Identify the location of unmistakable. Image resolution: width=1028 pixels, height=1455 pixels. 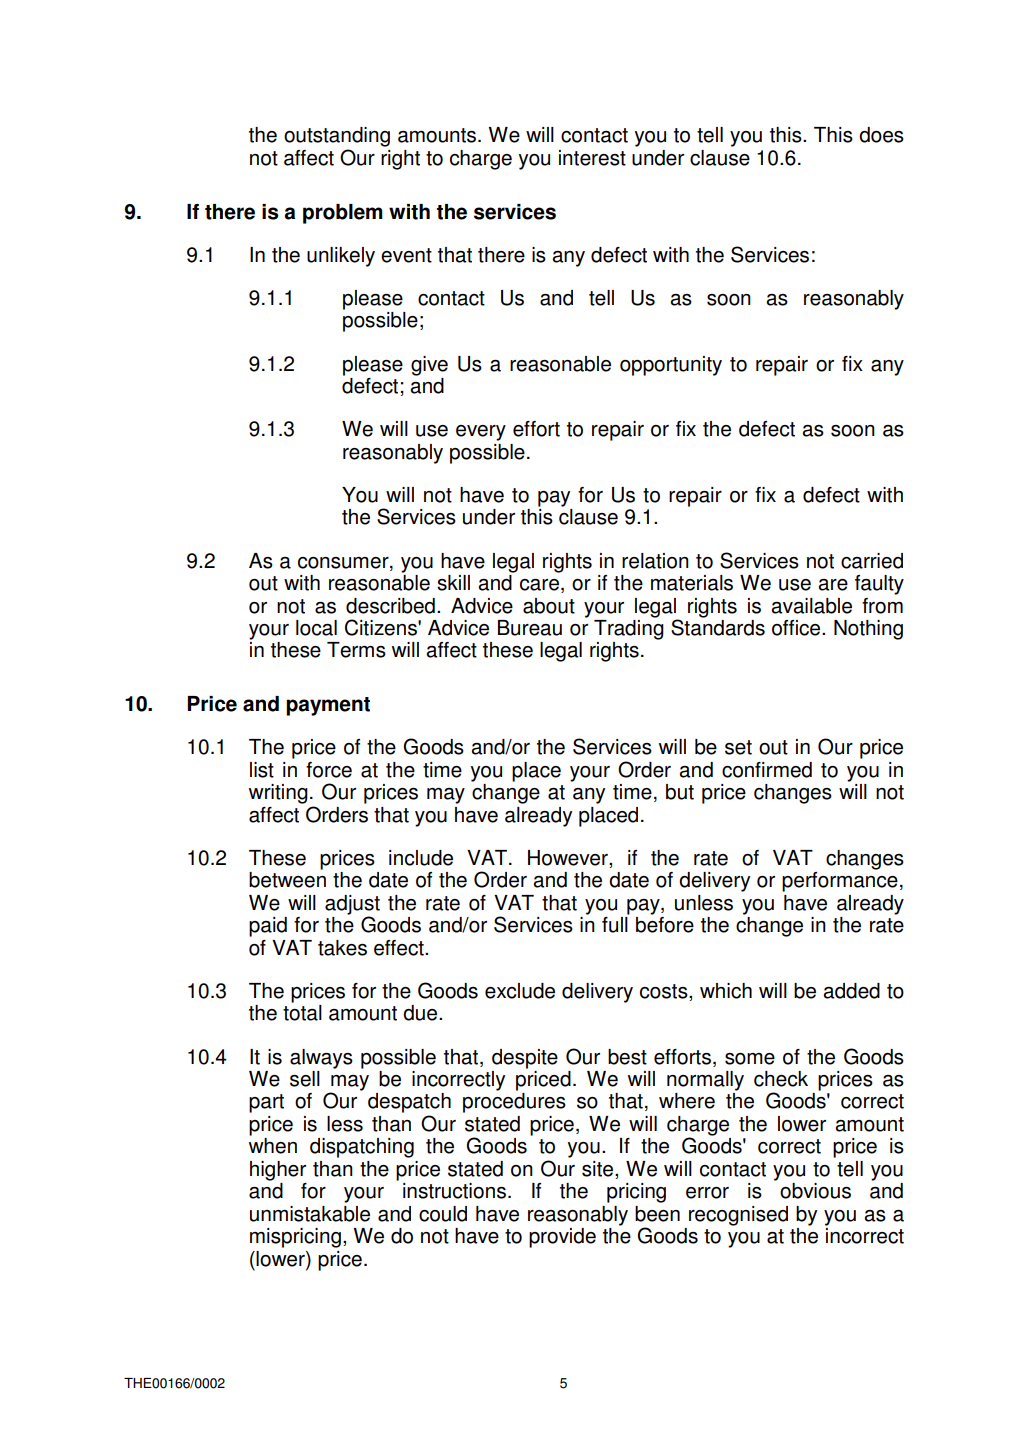
(310, 1214).
